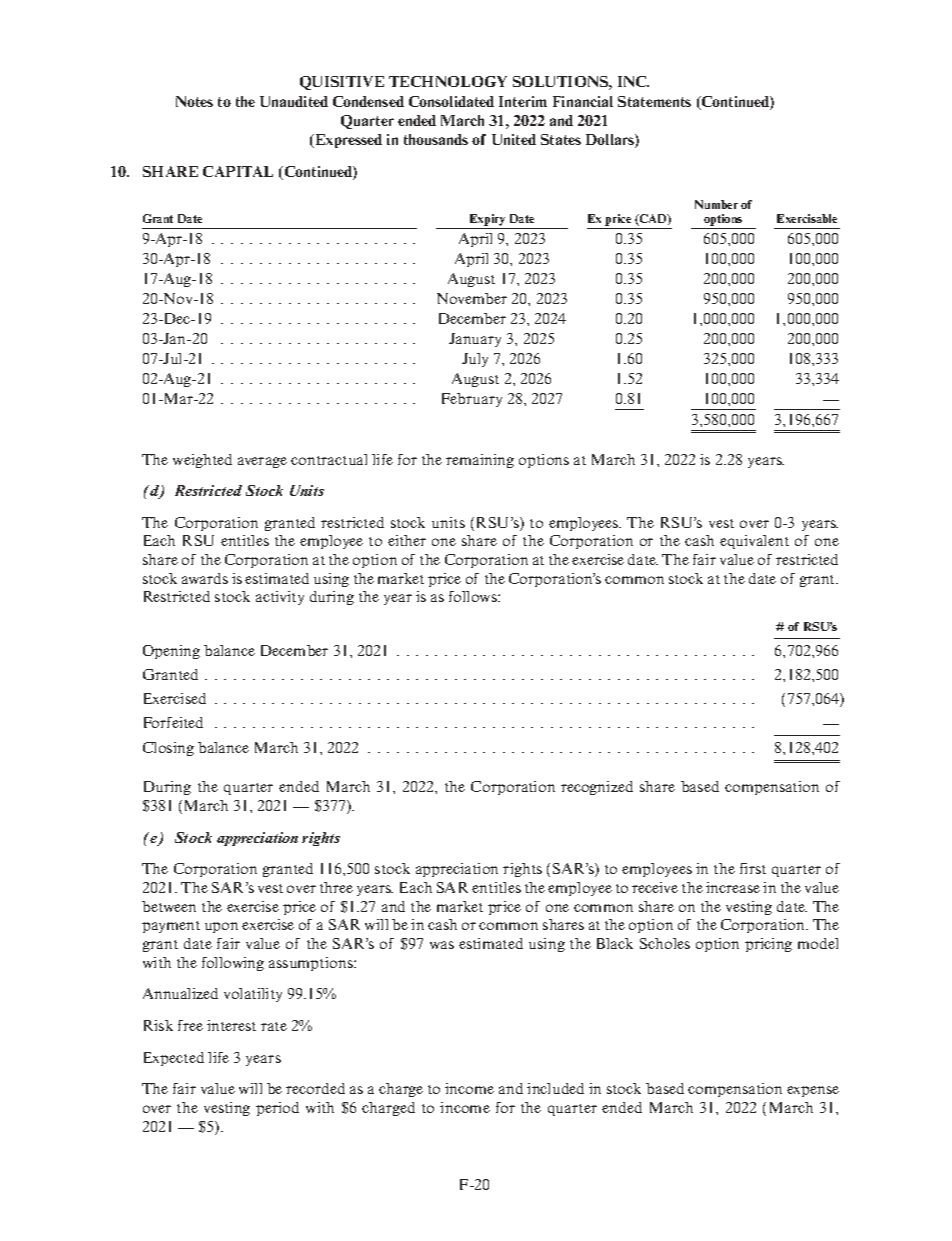 The image size is (952, 1241). Describe the element at coordinates (654, 101) in the screenshot. I see `Statements` at that location.
